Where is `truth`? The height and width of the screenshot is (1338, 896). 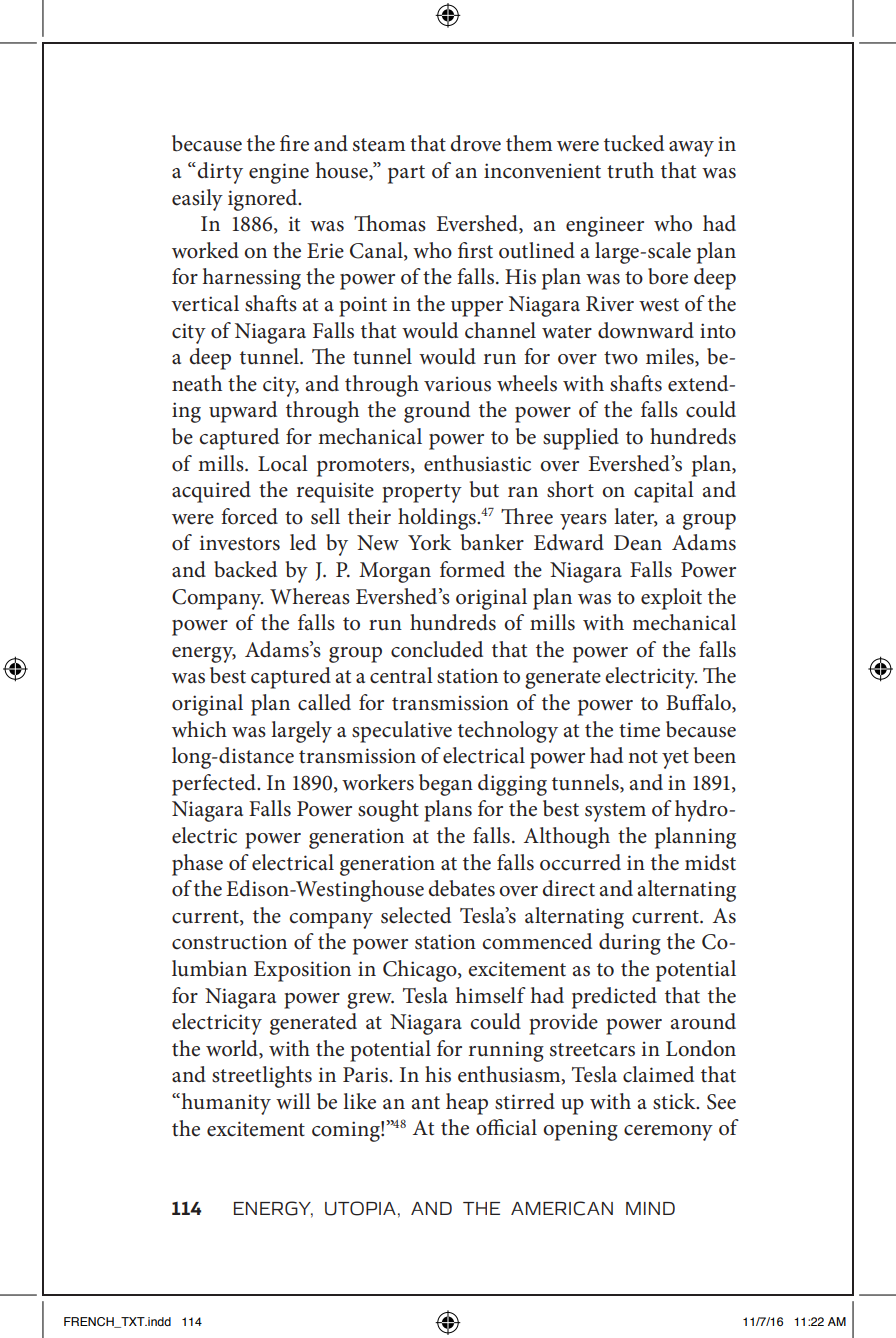 truth is located at coordinates (630, 170).
